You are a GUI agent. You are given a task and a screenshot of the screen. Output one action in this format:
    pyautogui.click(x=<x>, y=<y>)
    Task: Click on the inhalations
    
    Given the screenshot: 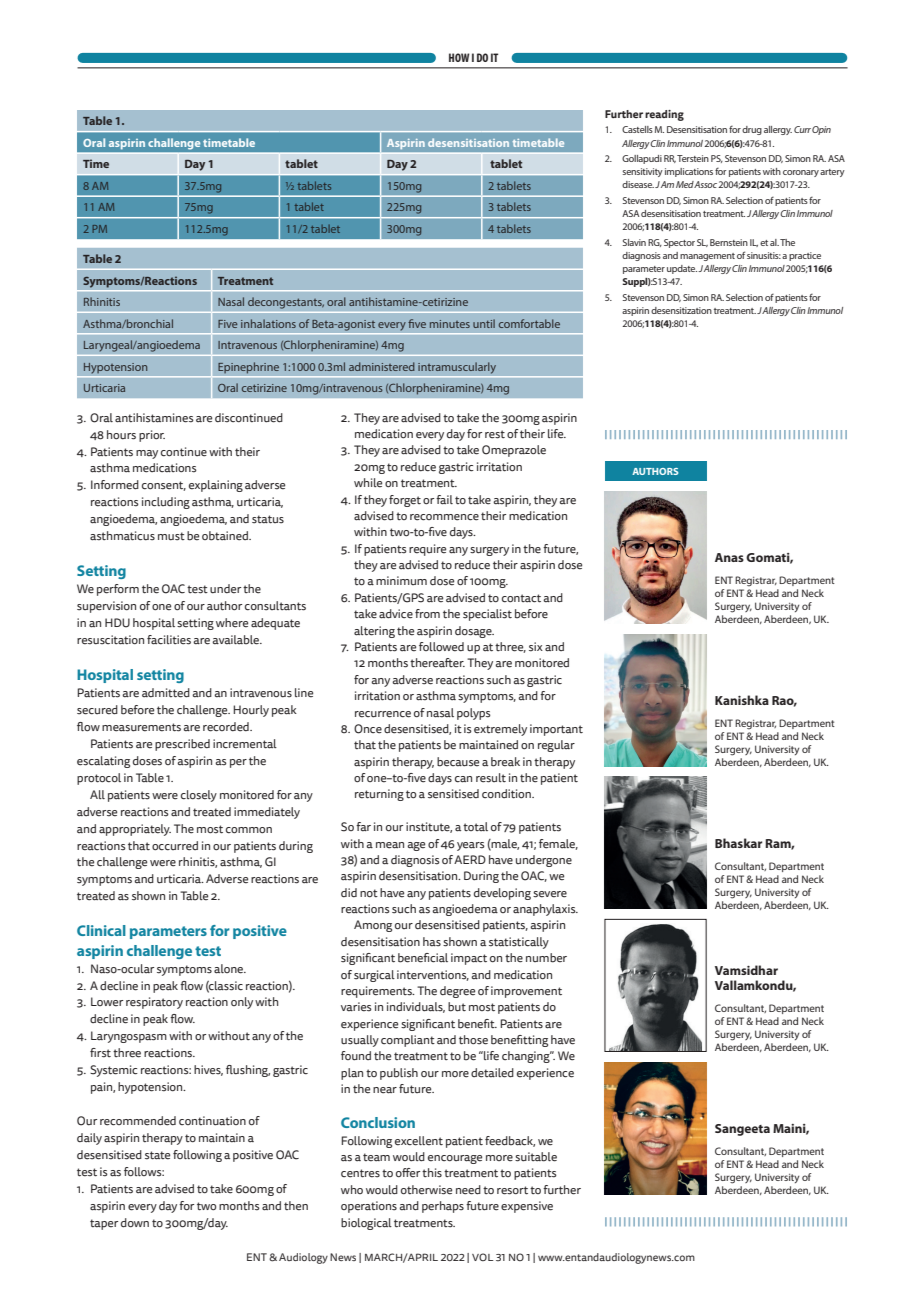 What is the action you would take?
    pyautogui.click(x=268, y=323)
